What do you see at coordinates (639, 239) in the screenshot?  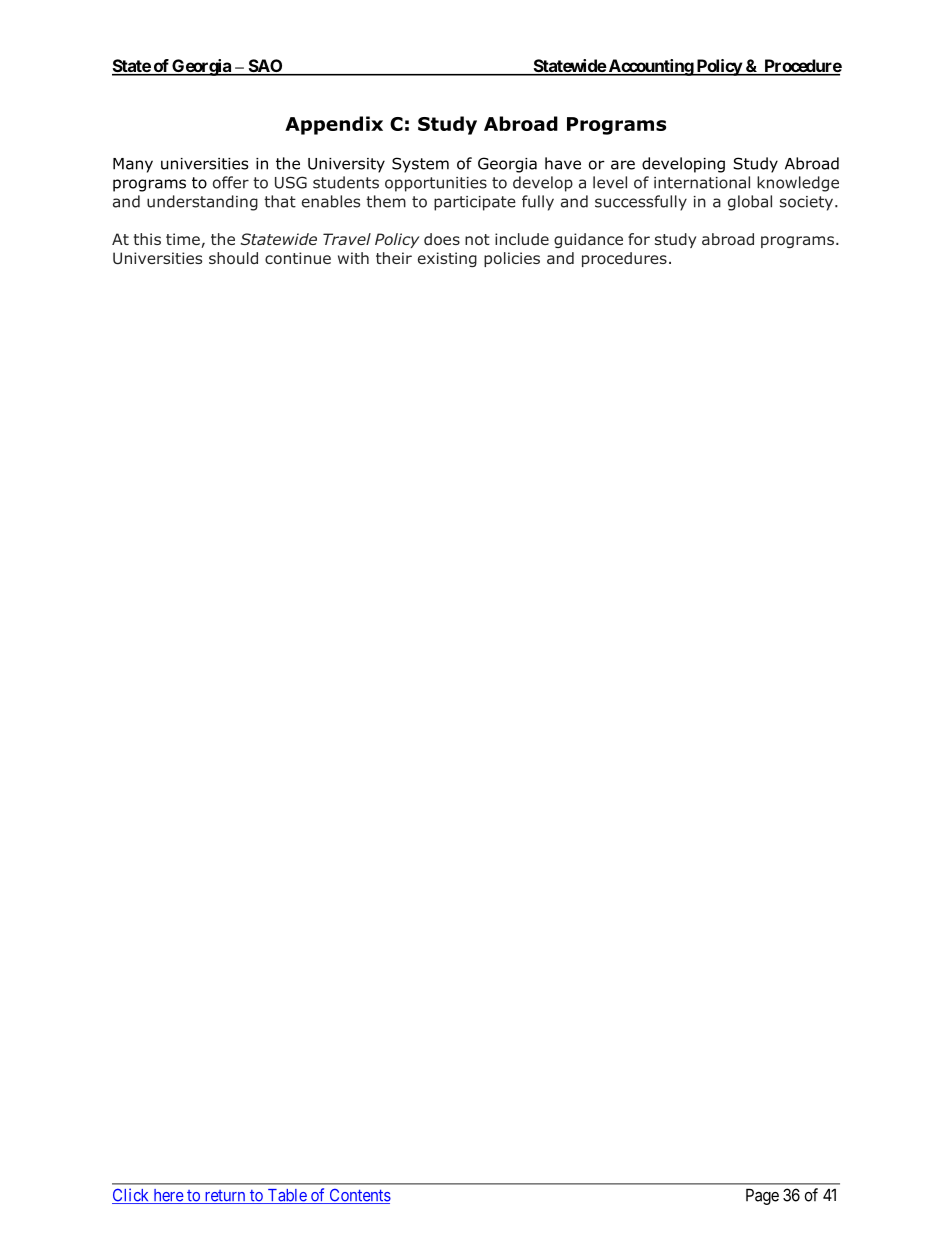 I see `for` at bounding box center [639, 239].
